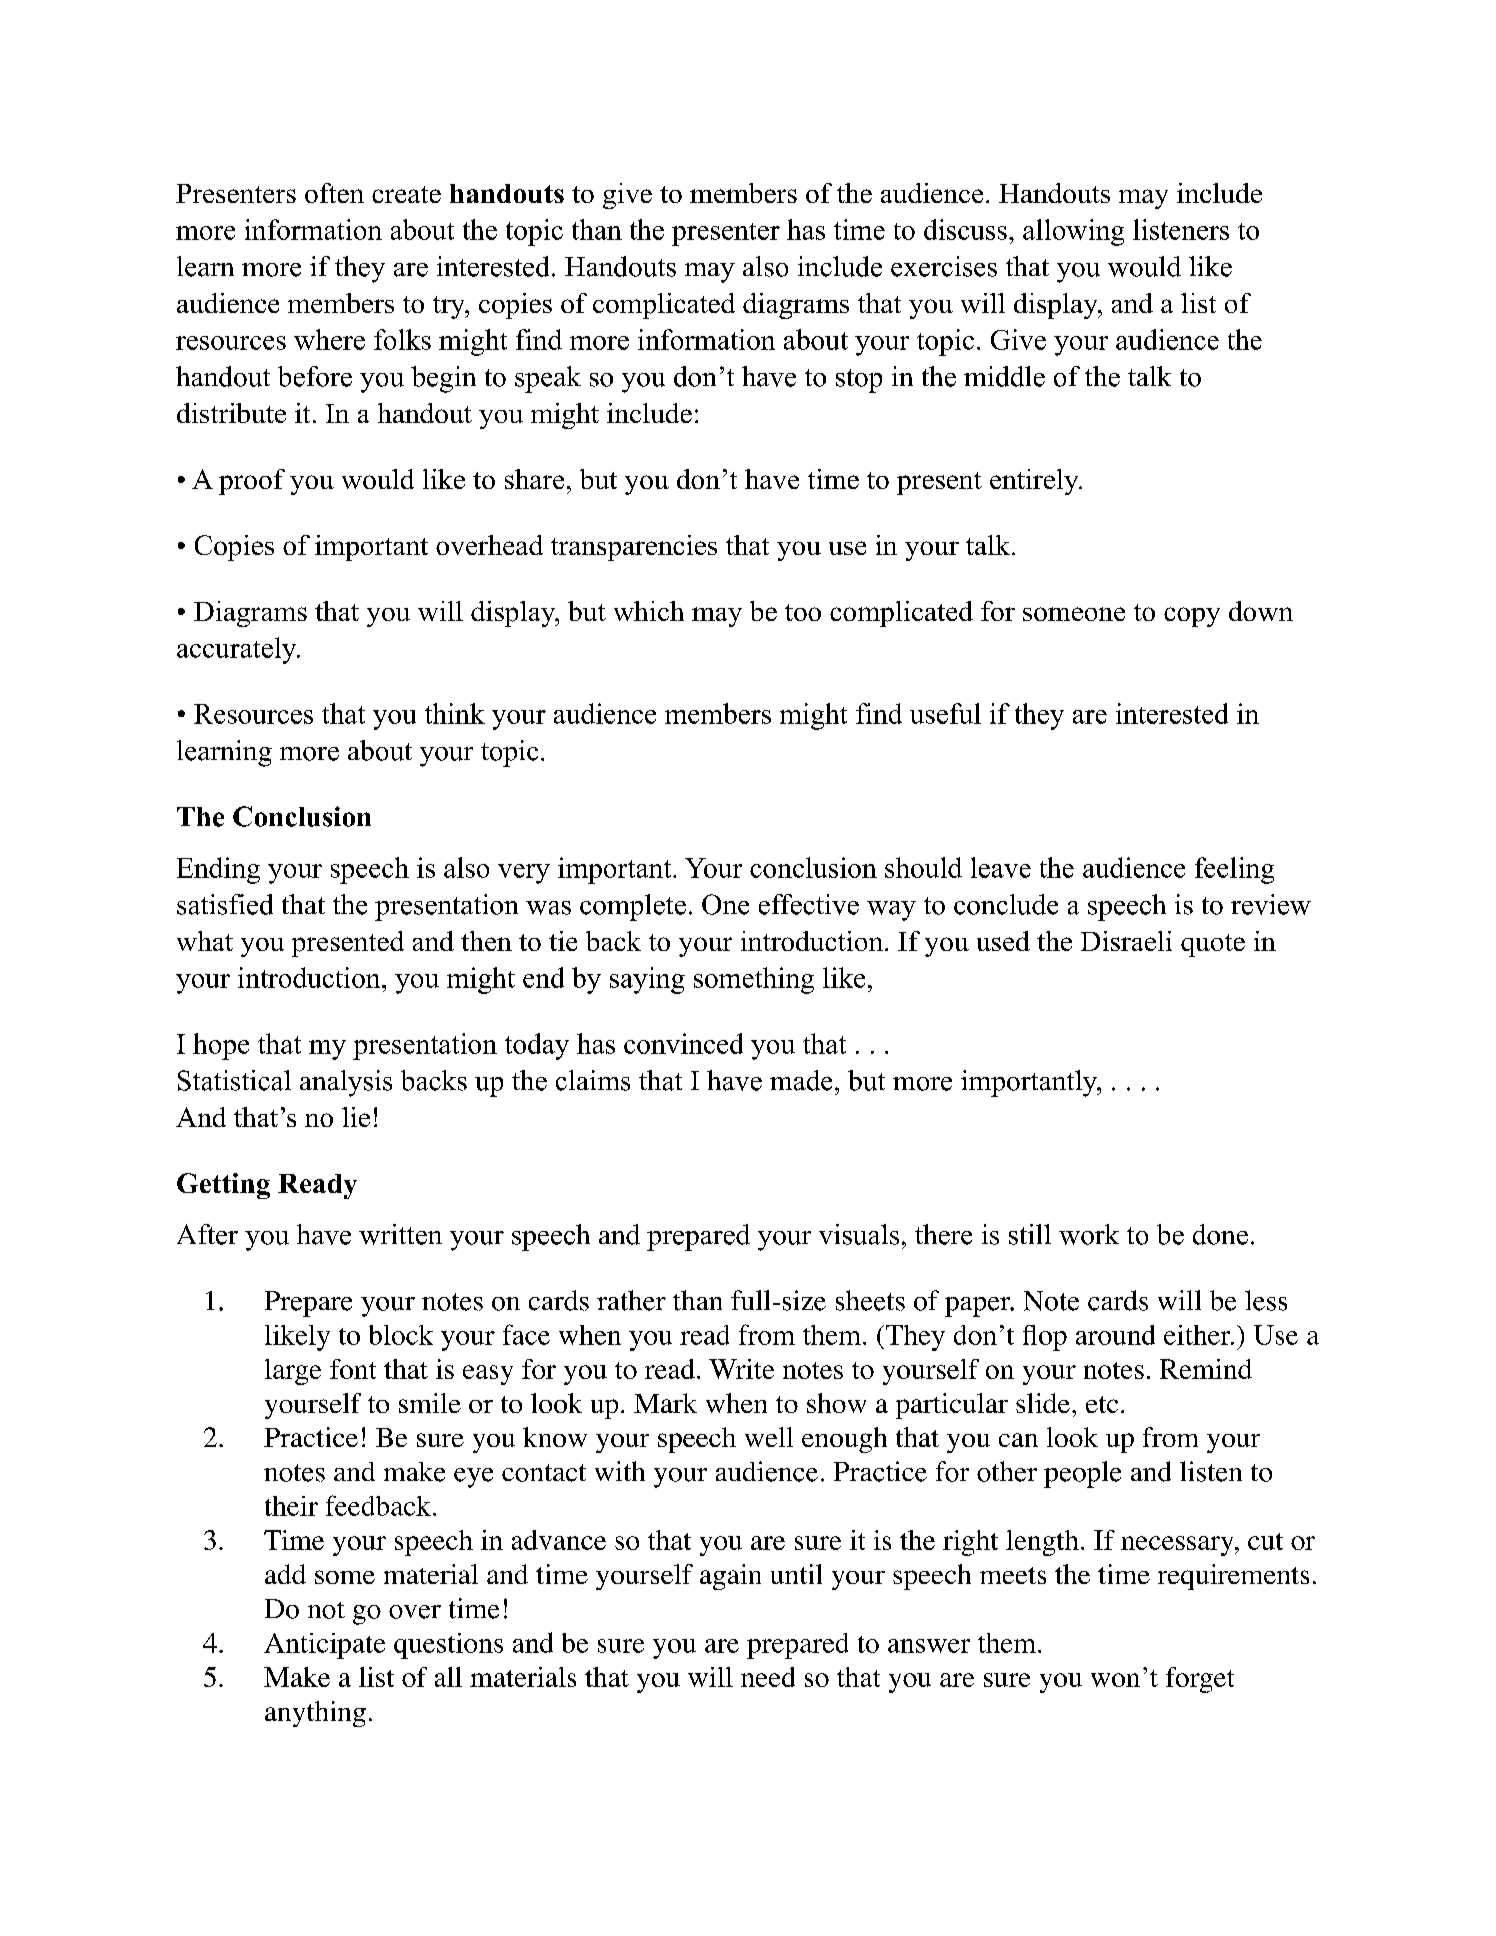 This document has width=1496, height=1936. Describe the element at coordinates (1073, 232) in the document. I see `allowing` at that location.
